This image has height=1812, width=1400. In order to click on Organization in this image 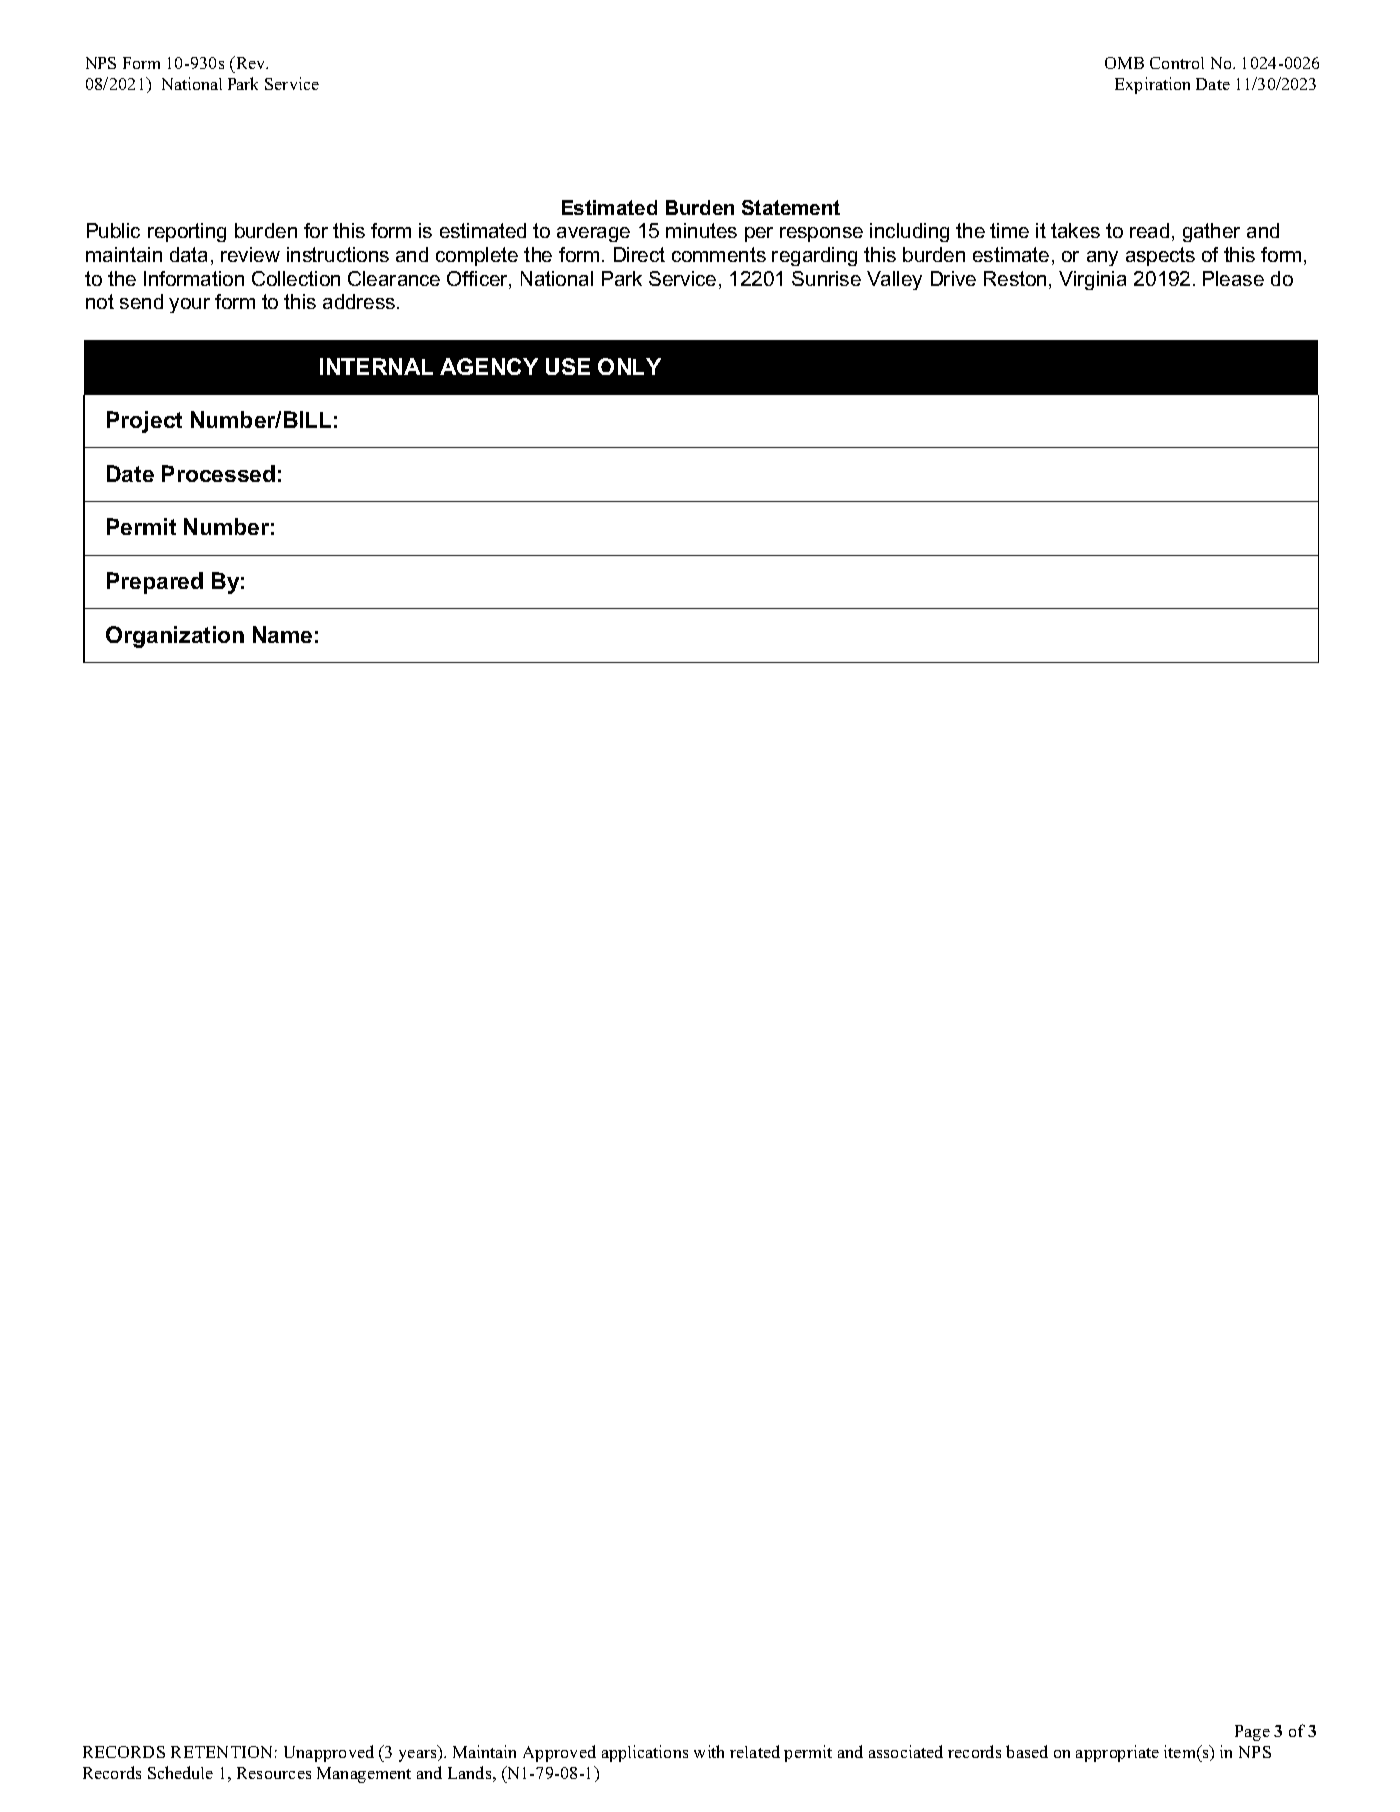, I will do `click(175, 637)`.
